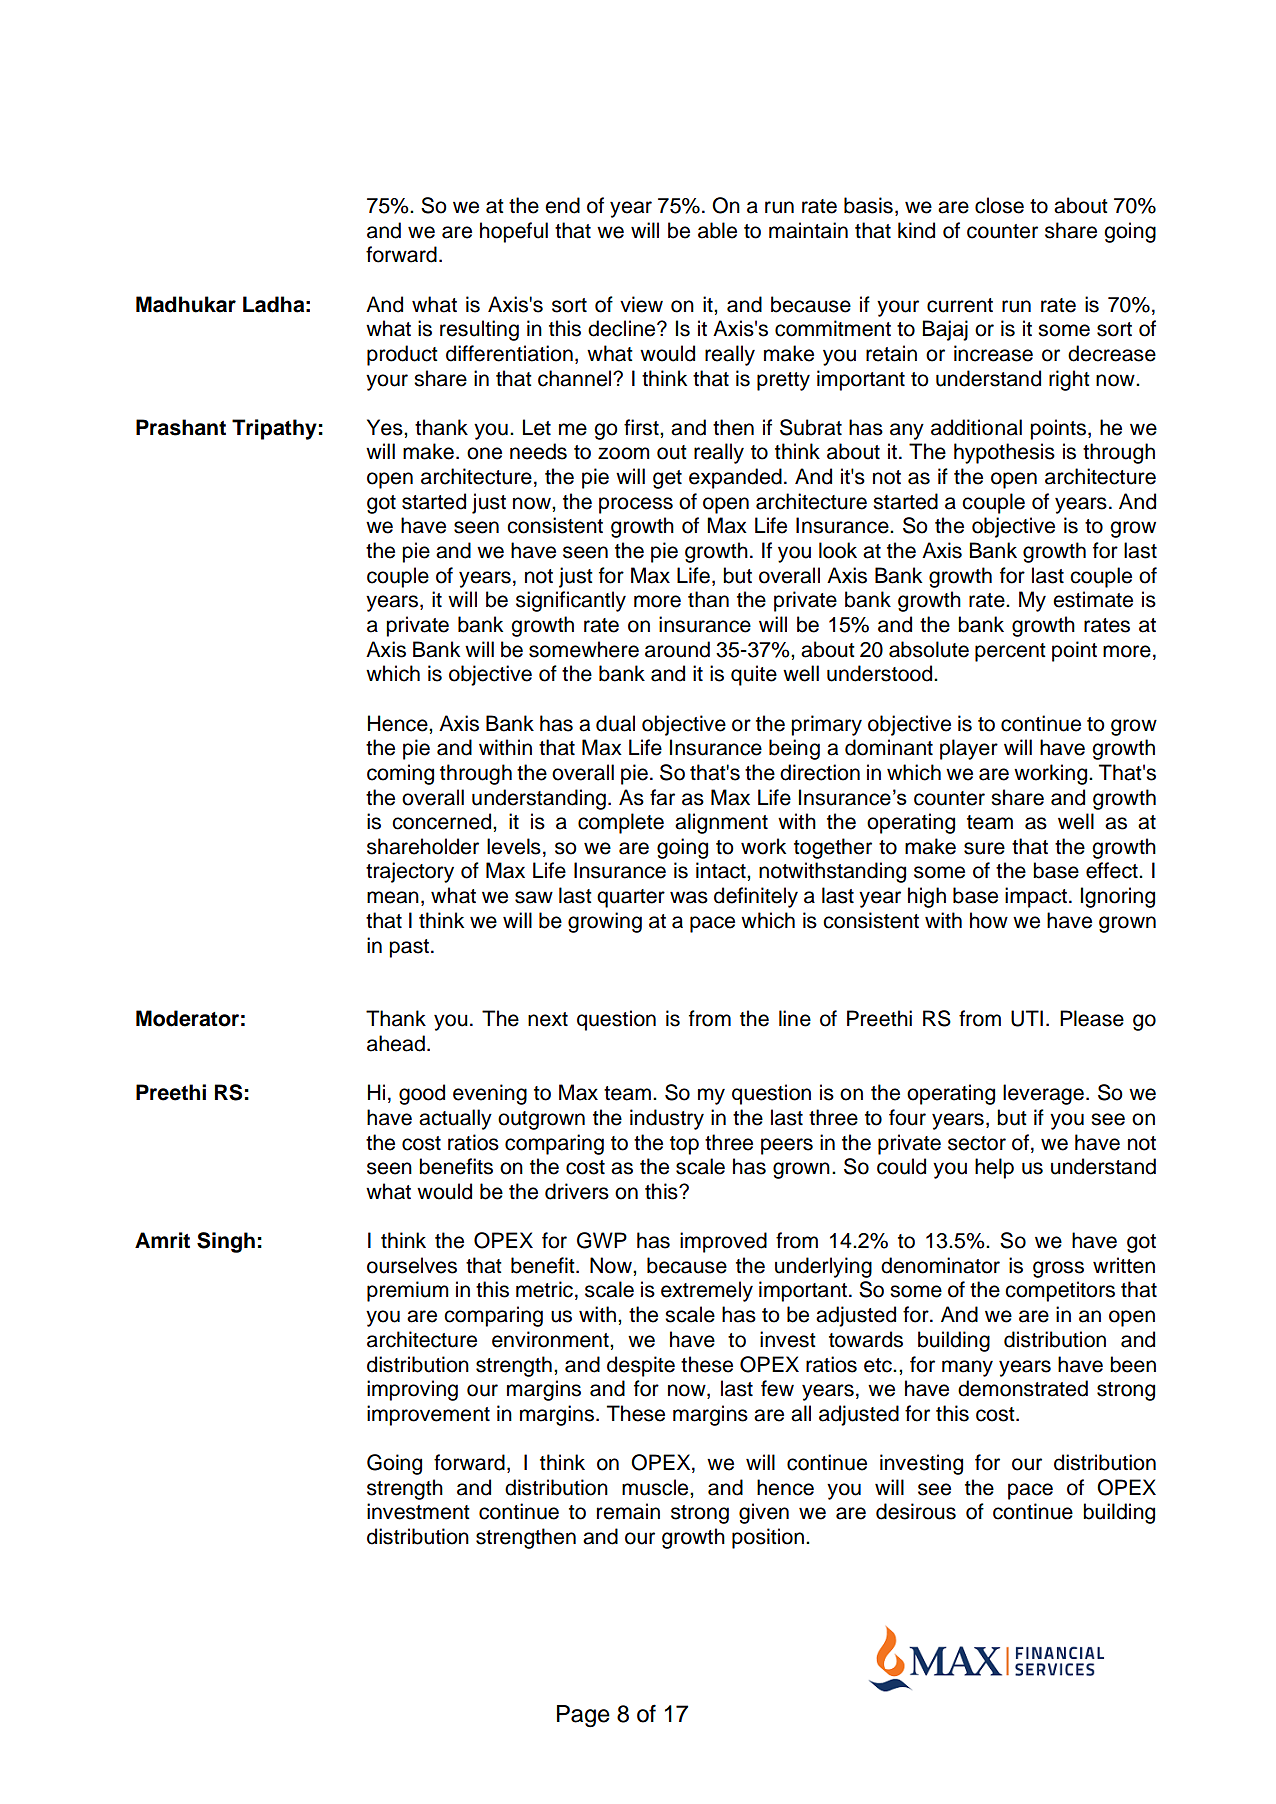 This page has height=1804, width=1276. What do you see at coordinates (999, 205) in the page?
I see `close` at bounding box center [999, 205].
